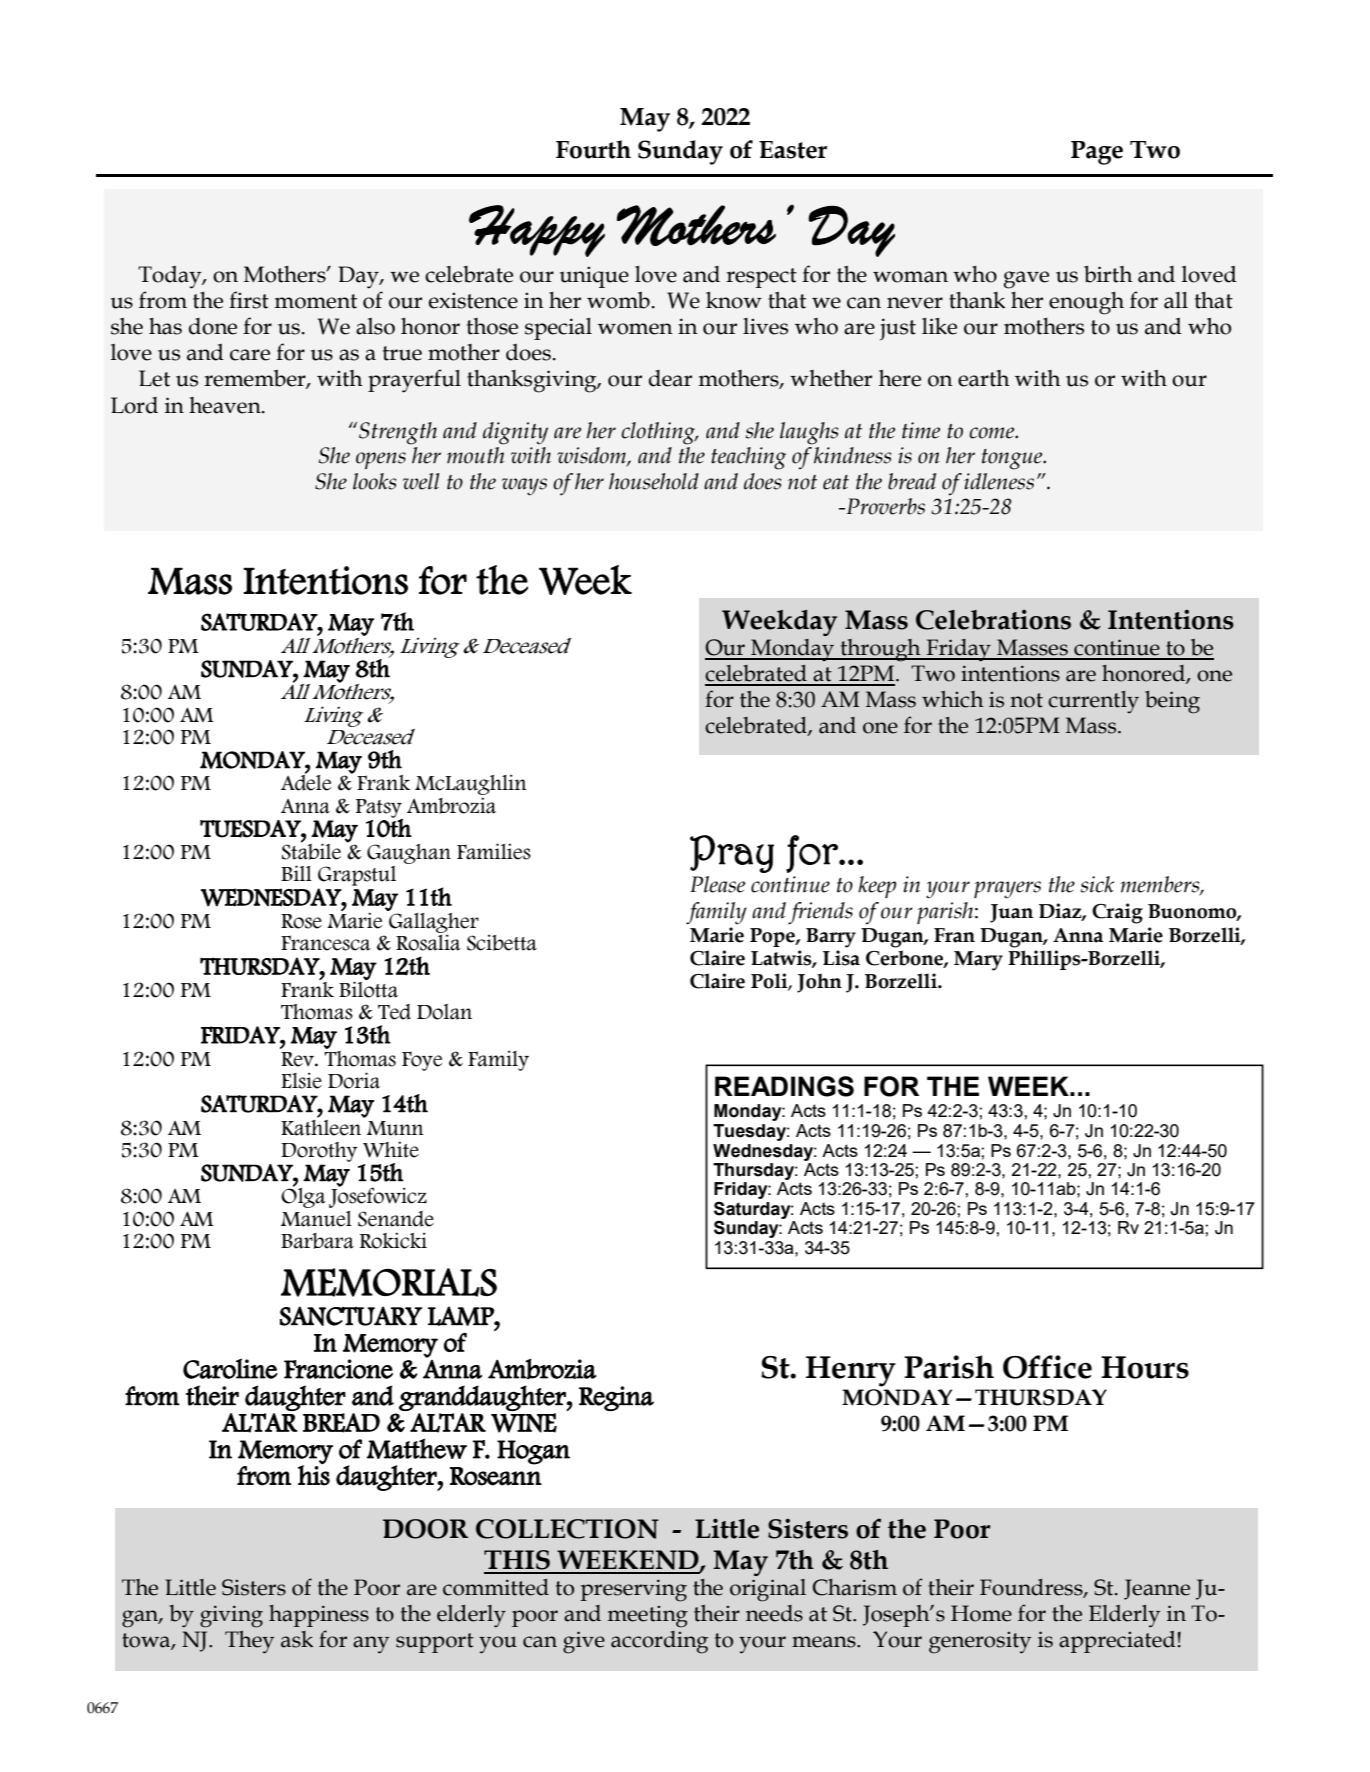  I want to click on Bill, so click(296, 873).
